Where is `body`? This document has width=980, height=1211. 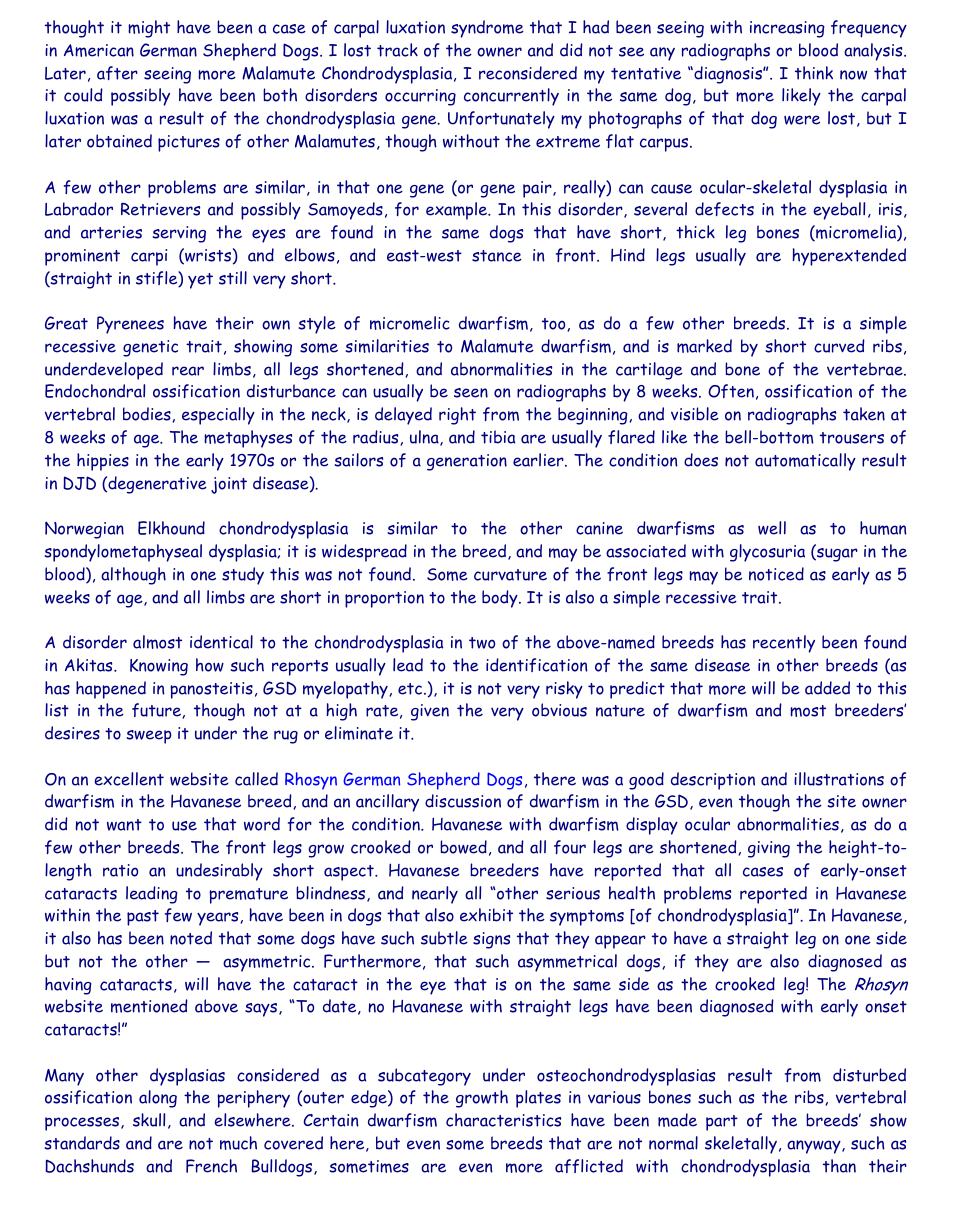 body is located at coordinates (501, 599).
